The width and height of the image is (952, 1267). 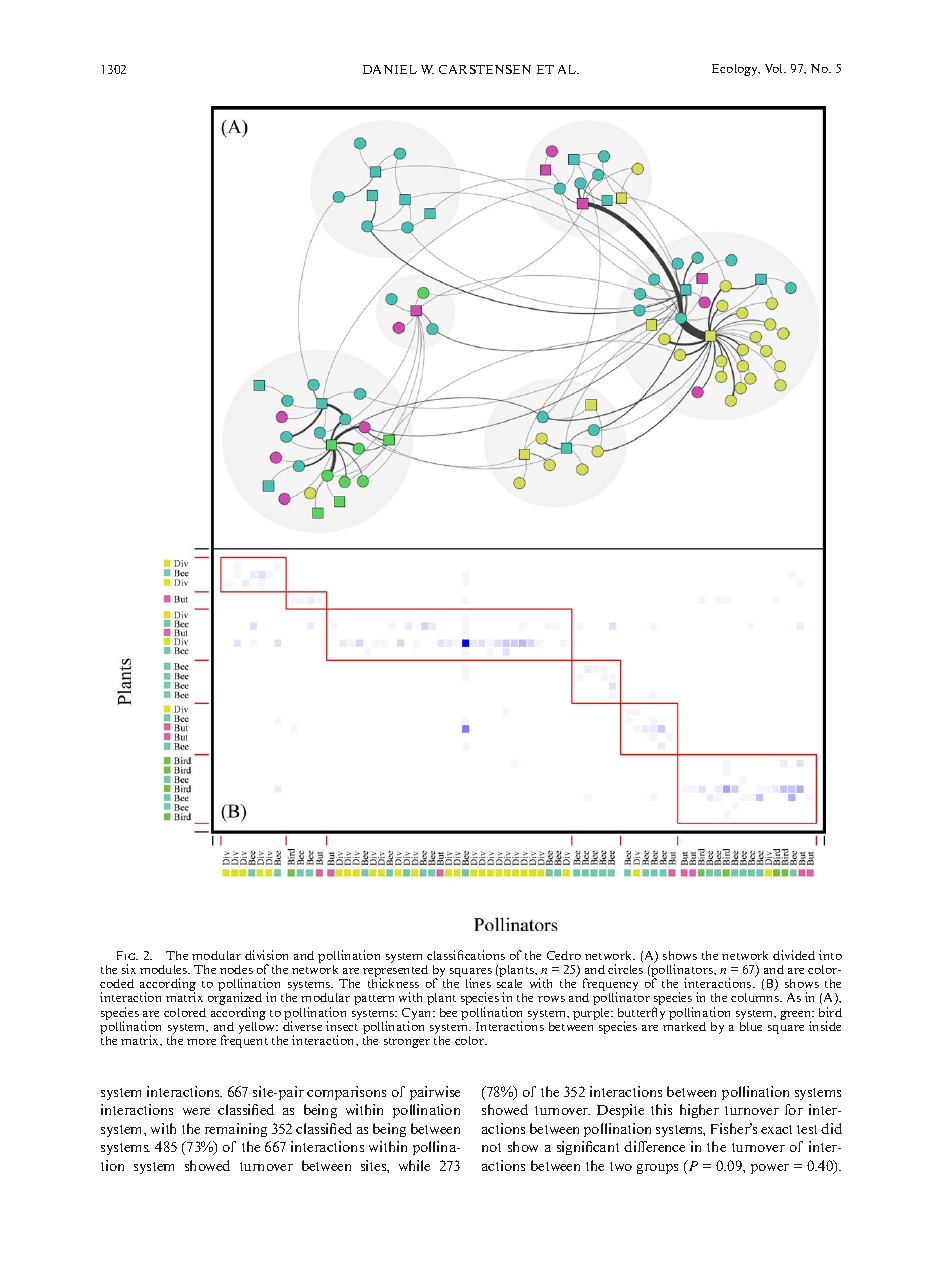 What do you see at coordinates (266, 955) in the image?
I see `division` at bounding box center [266, 955].
